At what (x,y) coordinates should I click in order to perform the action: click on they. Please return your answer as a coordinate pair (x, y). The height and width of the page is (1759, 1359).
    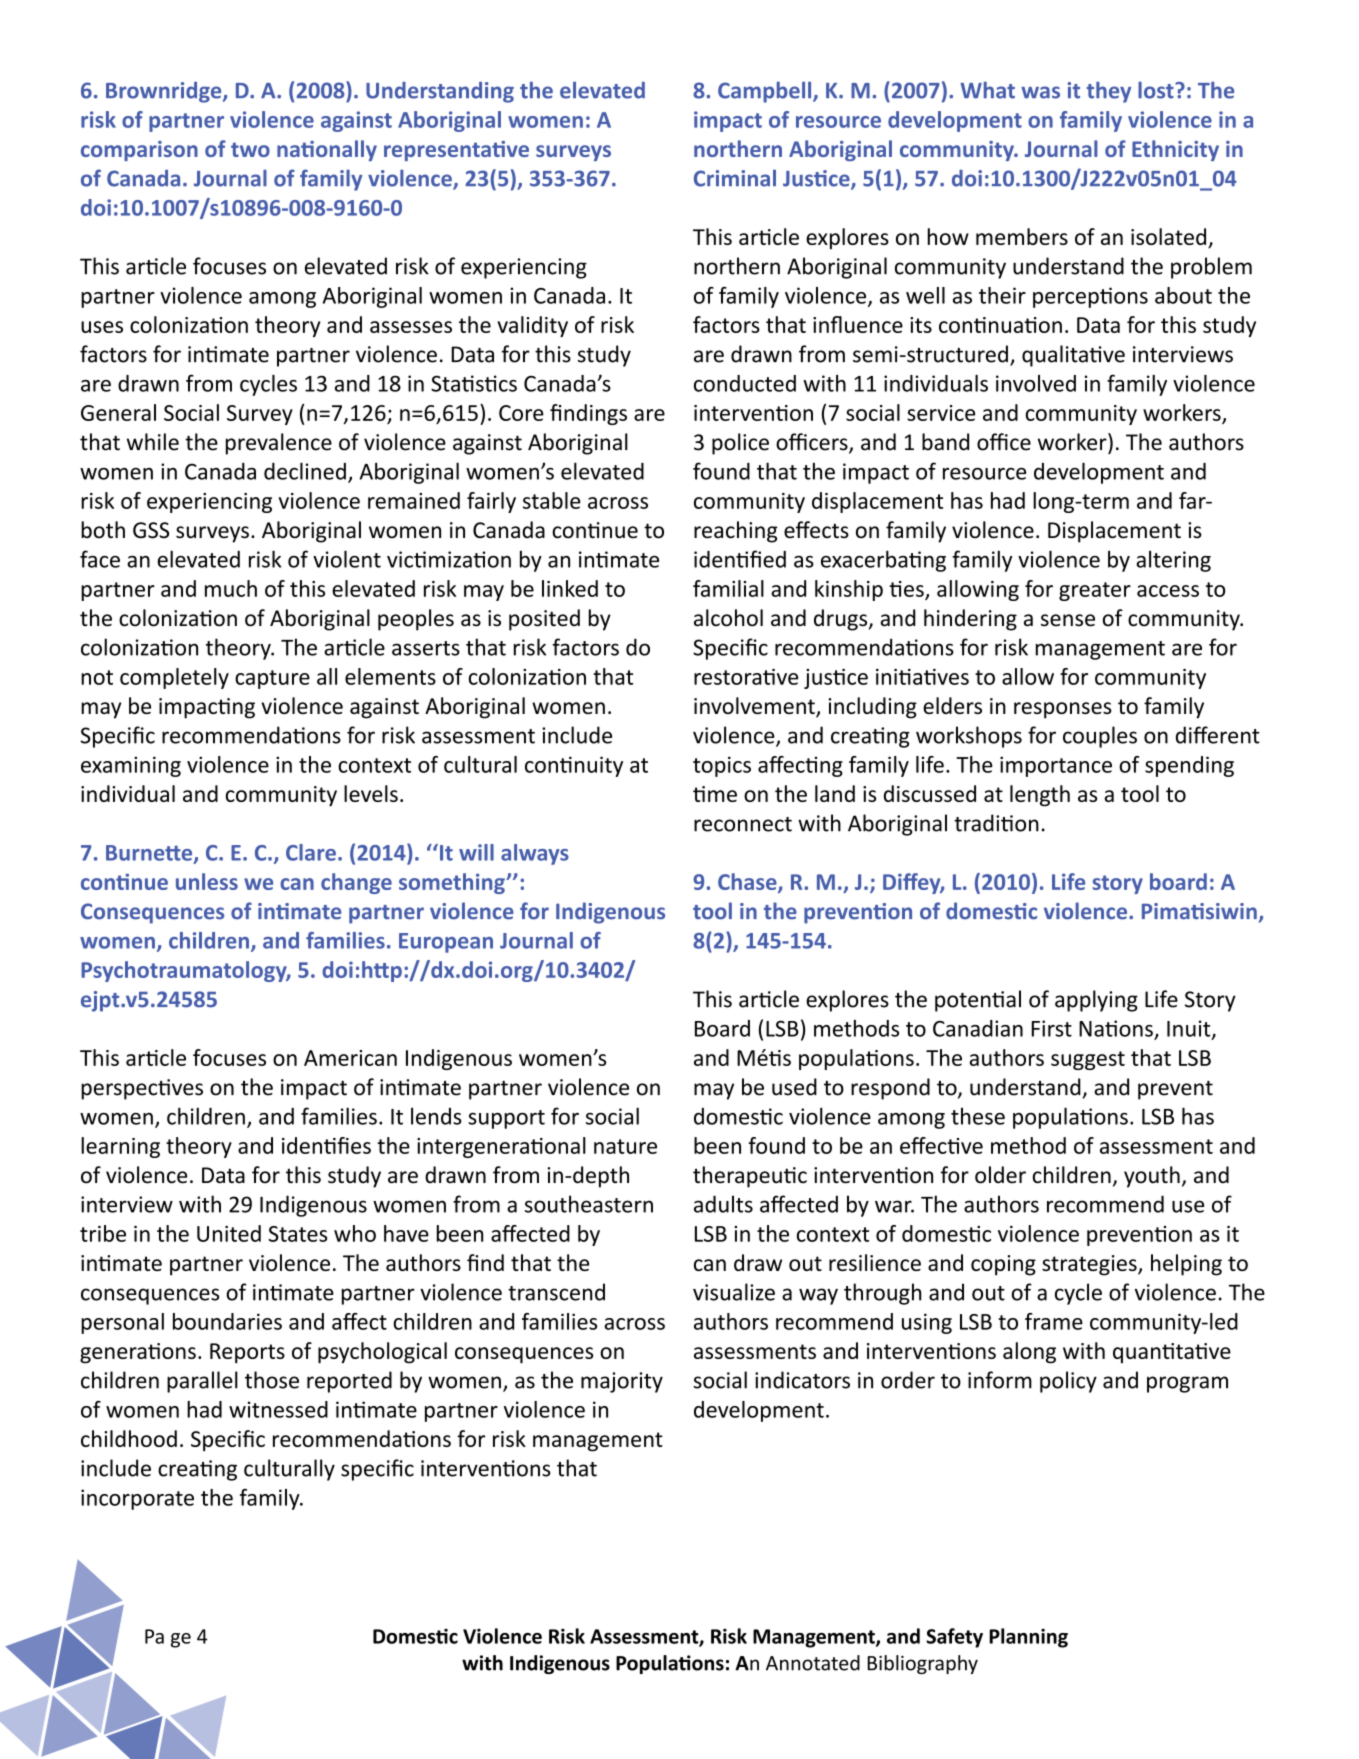
    Looking at the image, I should click on (1109, 92).
